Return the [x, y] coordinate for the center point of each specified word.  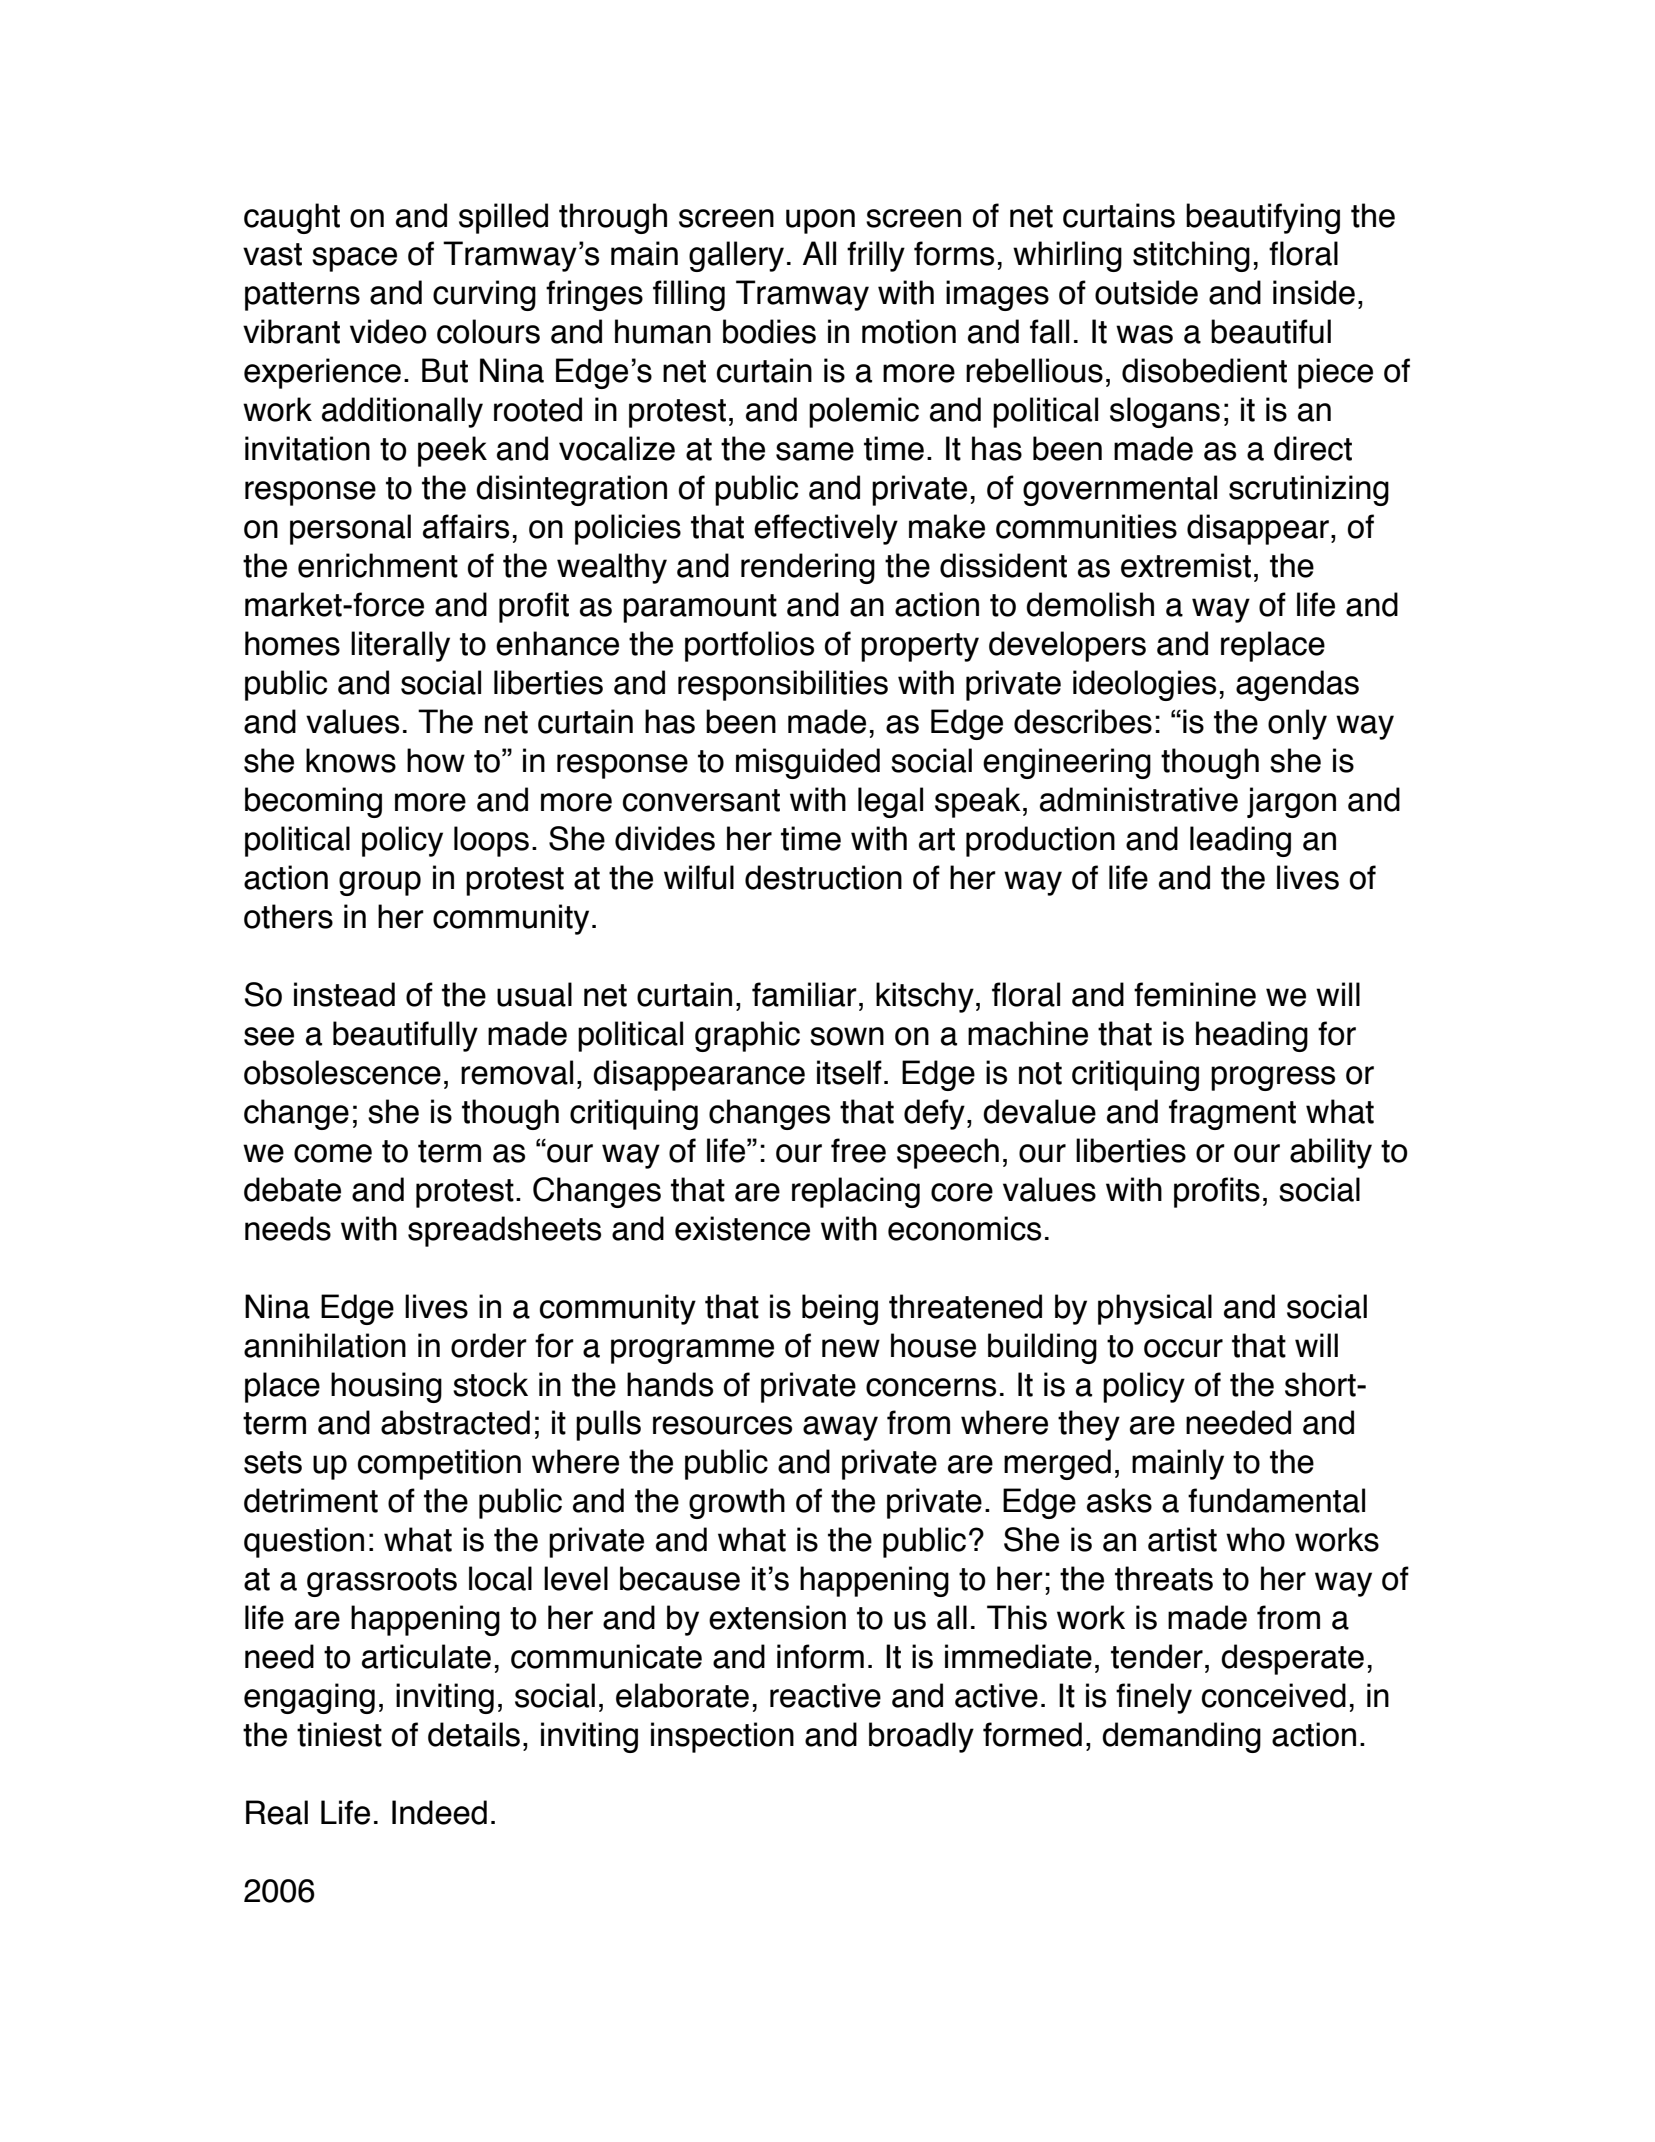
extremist [1186, 565]
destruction [823, 877]
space [354, 259]
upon [820, 221]
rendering [808, 568]
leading [1240, 841]
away [840, 1428]
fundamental [1276, 1500]
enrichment [378, 565]
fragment [1232, 1114]
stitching [1191, 256]
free [858, 1150]
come [333, 1153]
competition [439, 1464]
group [380, 883]
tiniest [339, 1734]
